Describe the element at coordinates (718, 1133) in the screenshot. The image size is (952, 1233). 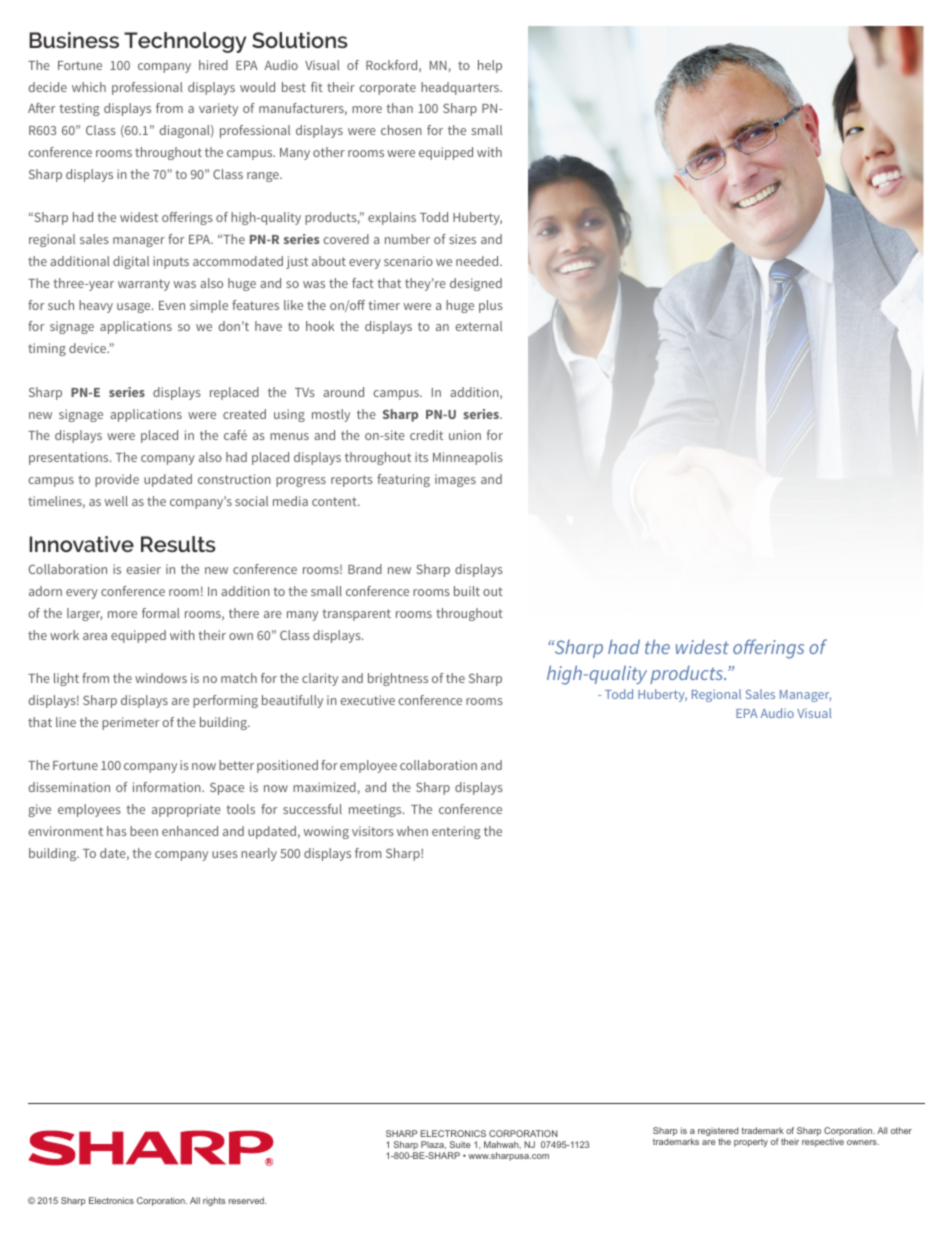
I see `registered` at that location.
